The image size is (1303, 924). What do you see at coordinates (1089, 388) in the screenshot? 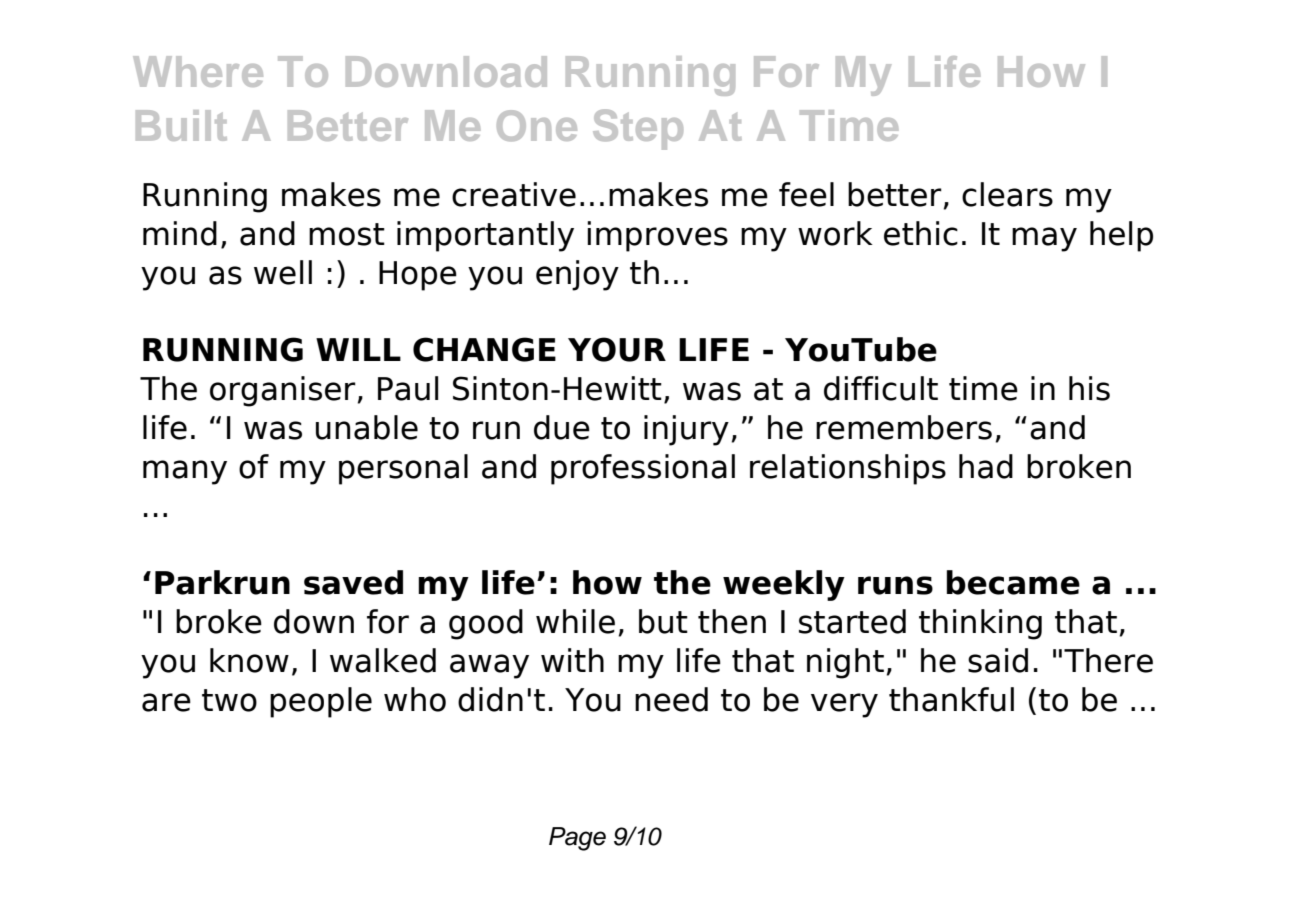
I see `his` at bounding box center [1089, 388].
